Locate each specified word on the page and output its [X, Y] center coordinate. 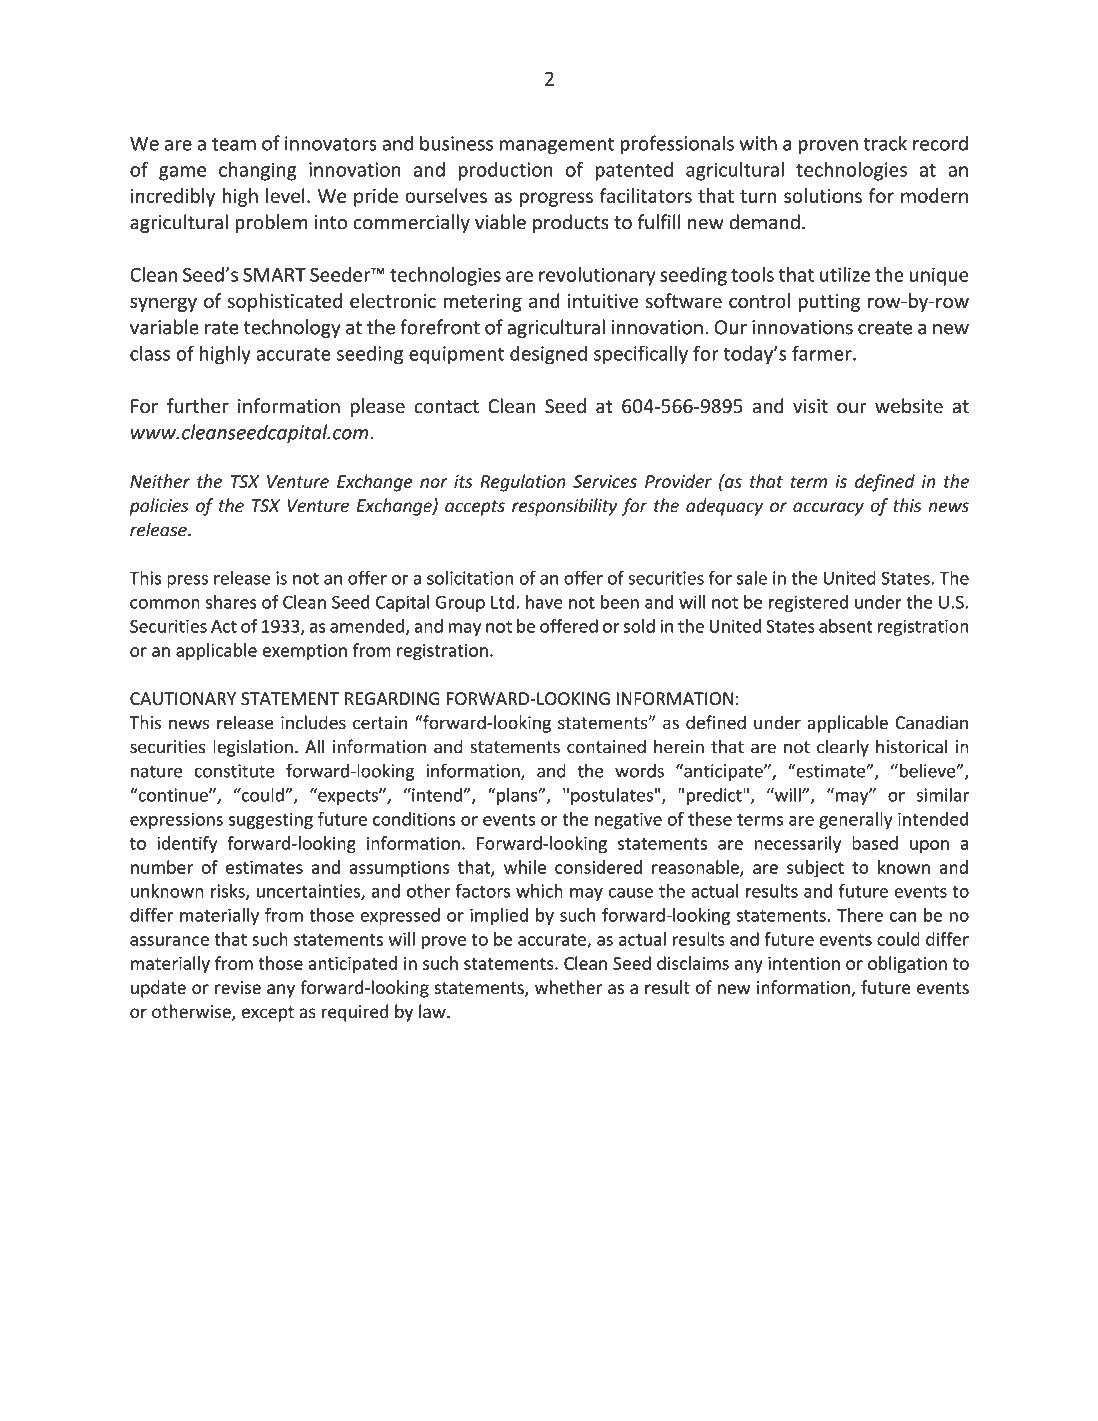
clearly [843, 748]
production [505, 171]
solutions [823, 195]
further [198, 406]
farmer [823, 353]
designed [548, 355]
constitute [234, 771]
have [544, 602]
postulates [612, 796]
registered [808, 603]
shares [231, 602]
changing [257, 171]
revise [238, 987]
